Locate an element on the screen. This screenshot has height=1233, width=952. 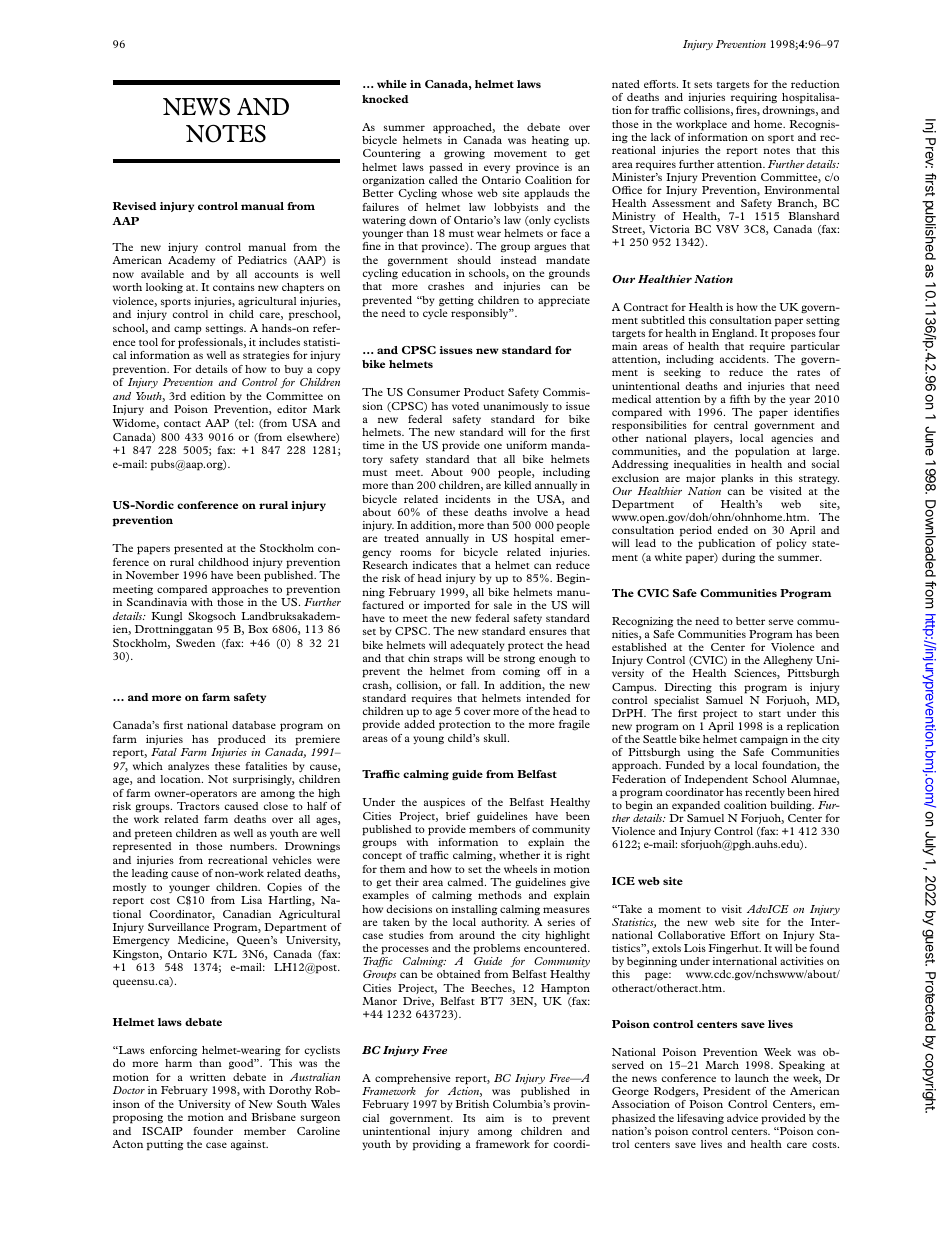
analyzes is located at coordinates (188, 767).
